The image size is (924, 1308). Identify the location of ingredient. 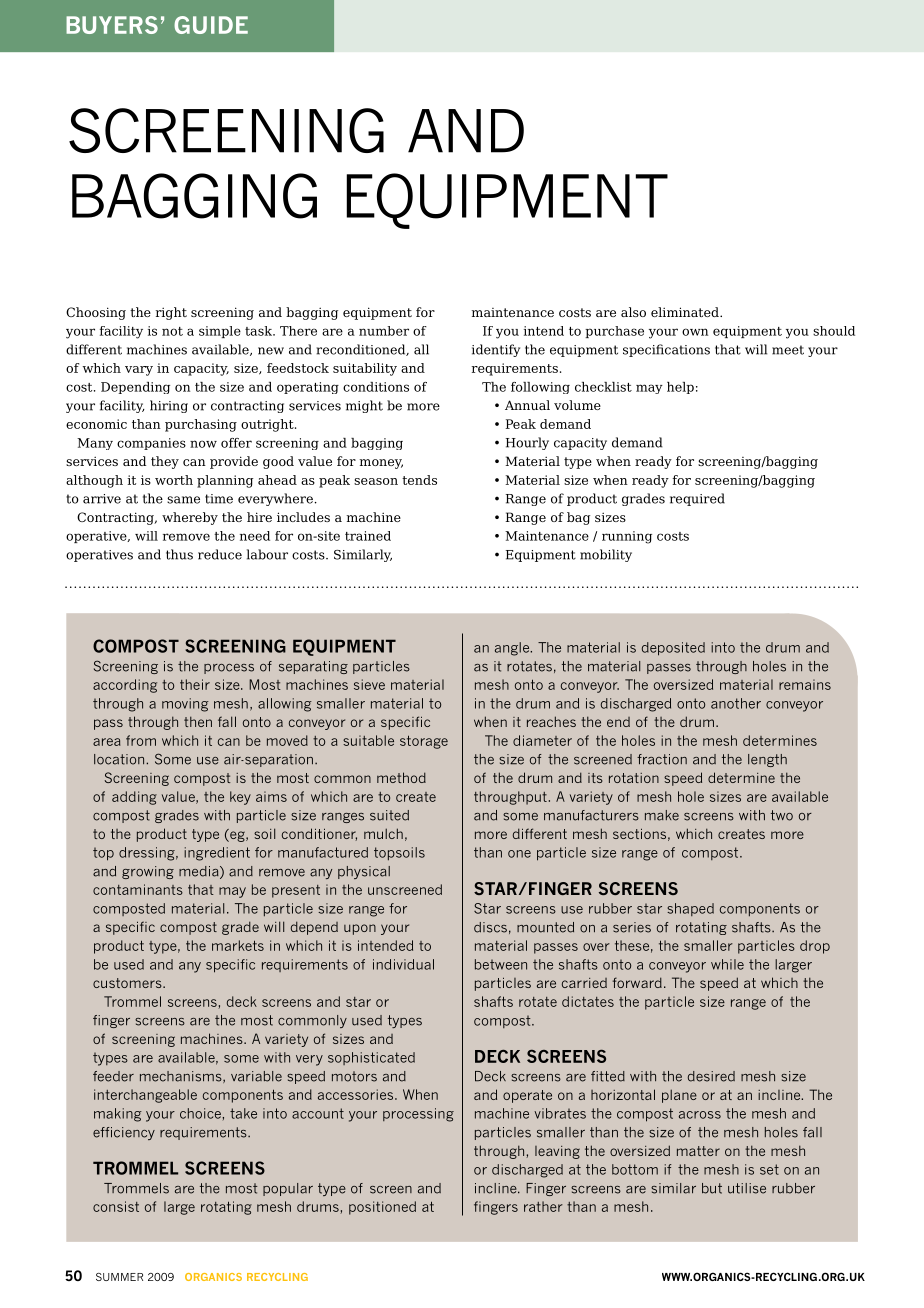
(217, 854).
